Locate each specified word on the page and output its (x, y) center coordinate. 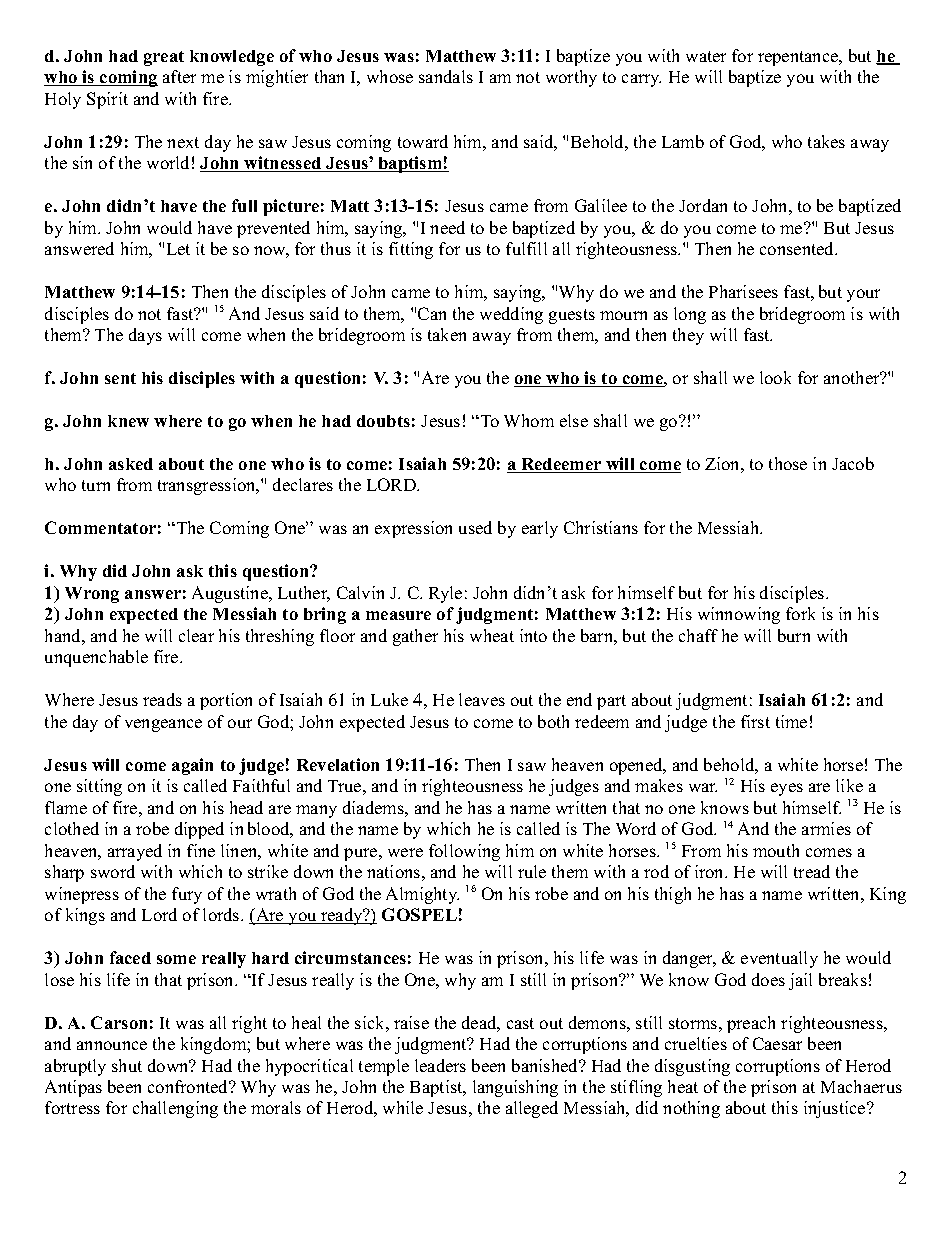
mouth (776, 850)
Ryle (445, 594)
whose (390, 76)
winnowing (739, 615)
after (179, 76)
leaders (440, 1065)
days (145, 336)
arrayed (135, 852)
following (464, 852)
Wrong (92, 595)
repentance (799, 58)
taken (447, 334)
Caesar (777, 1043)
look (775, 377)
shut (127, 1065)
